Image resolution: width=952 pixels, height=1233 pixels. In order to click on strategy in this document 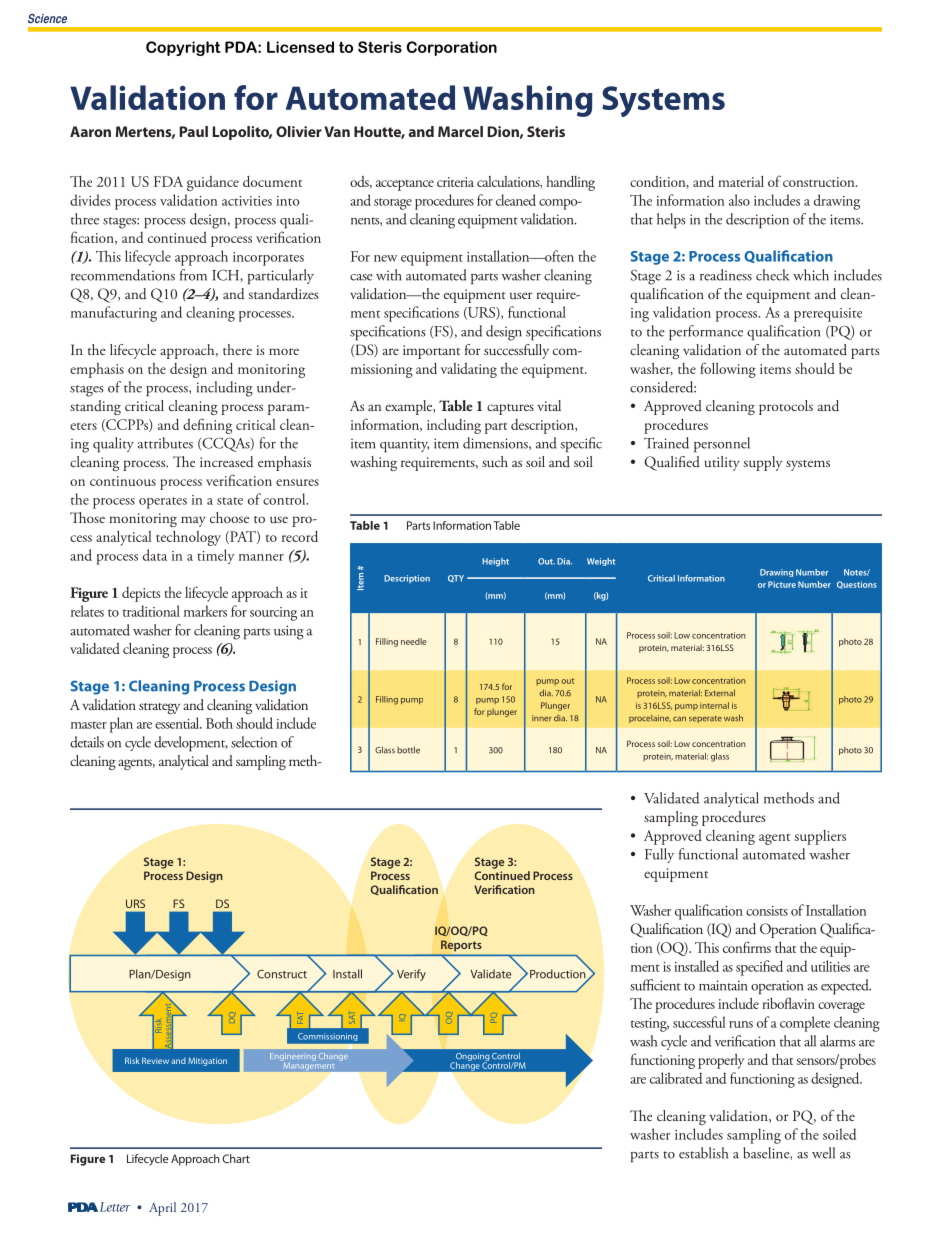, I will do `click(159, 708)`.
